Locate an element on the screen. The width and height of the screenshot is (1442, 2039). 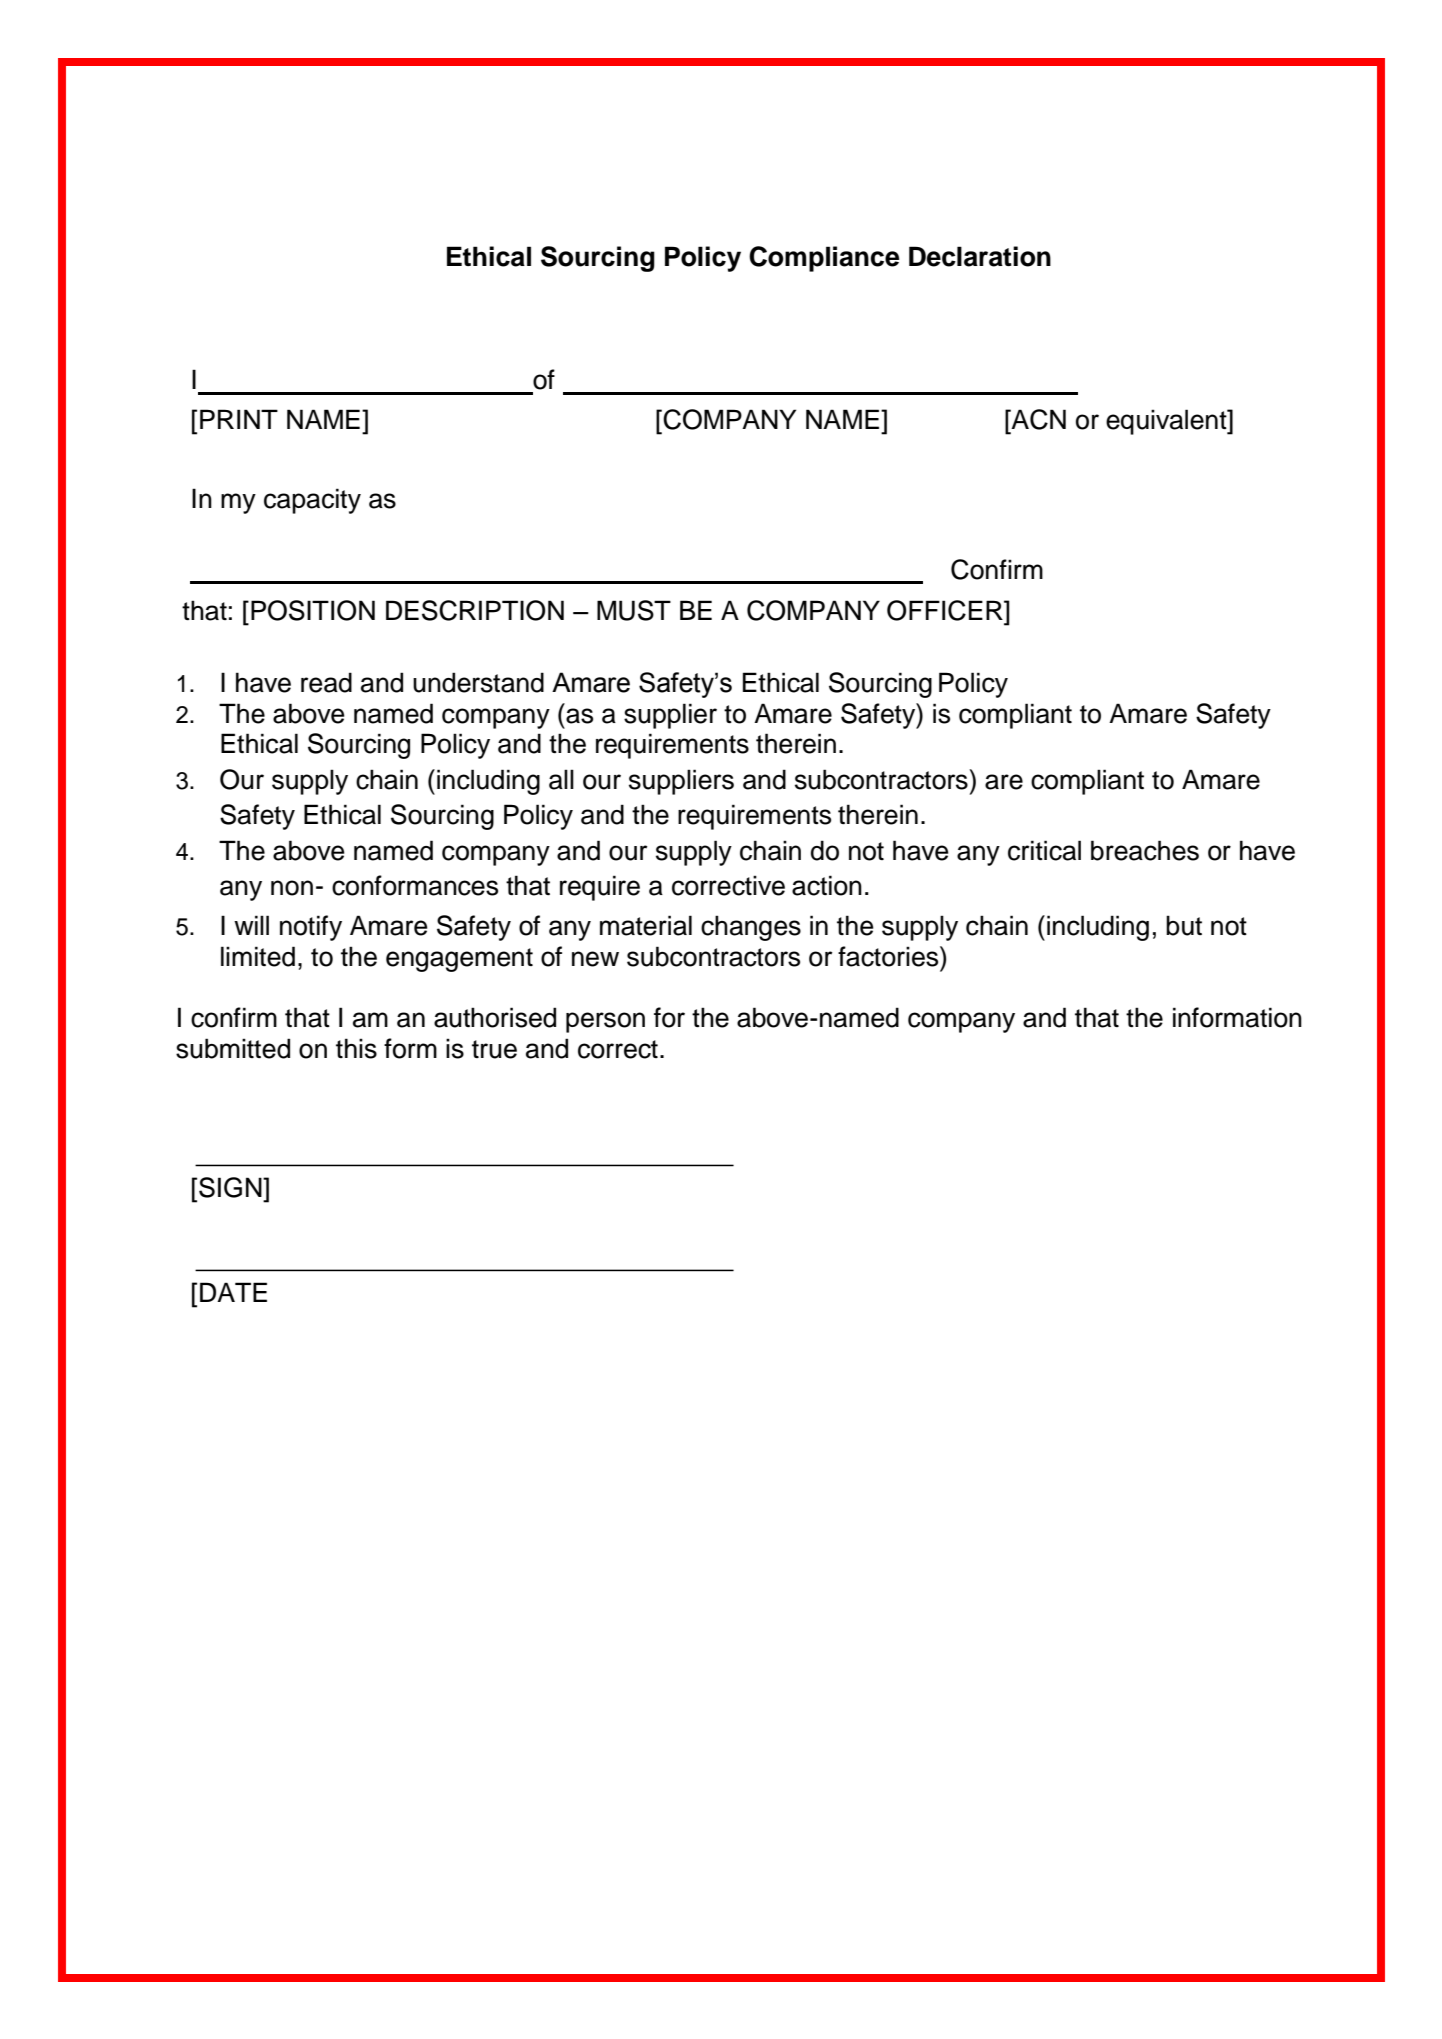
read is located at coordinates (326, 682).
